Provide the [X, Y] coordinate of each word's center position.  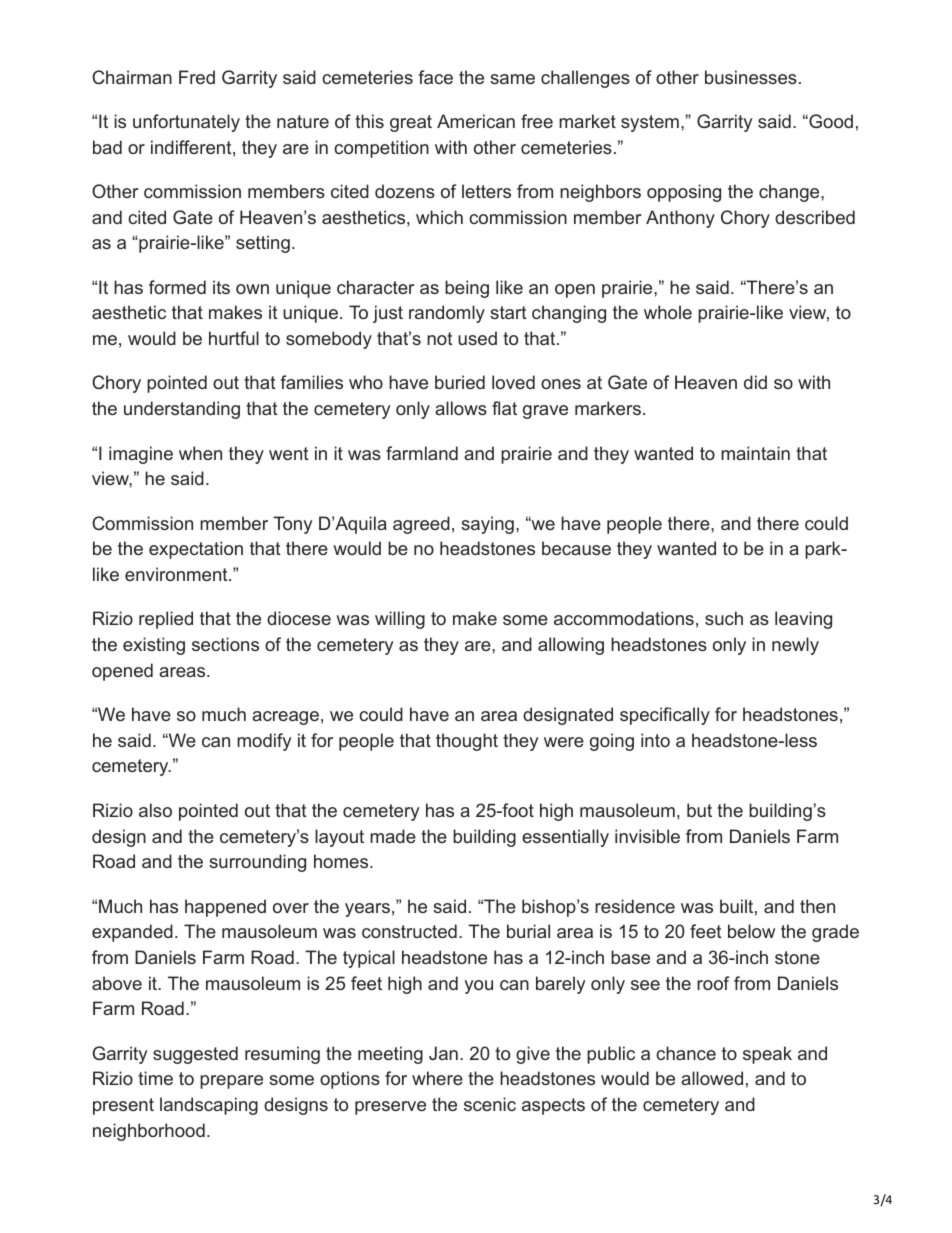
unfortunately [186, 123]
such [724, 618]
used [477, 338]
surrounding [257, 863]
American [476, 121]
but [699, 810]
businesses [751, 77]
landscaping [209, 1106]
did [755, 382]
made [393, 836]
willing [400, 620]
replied [166, 620]
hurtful [234, 338]
